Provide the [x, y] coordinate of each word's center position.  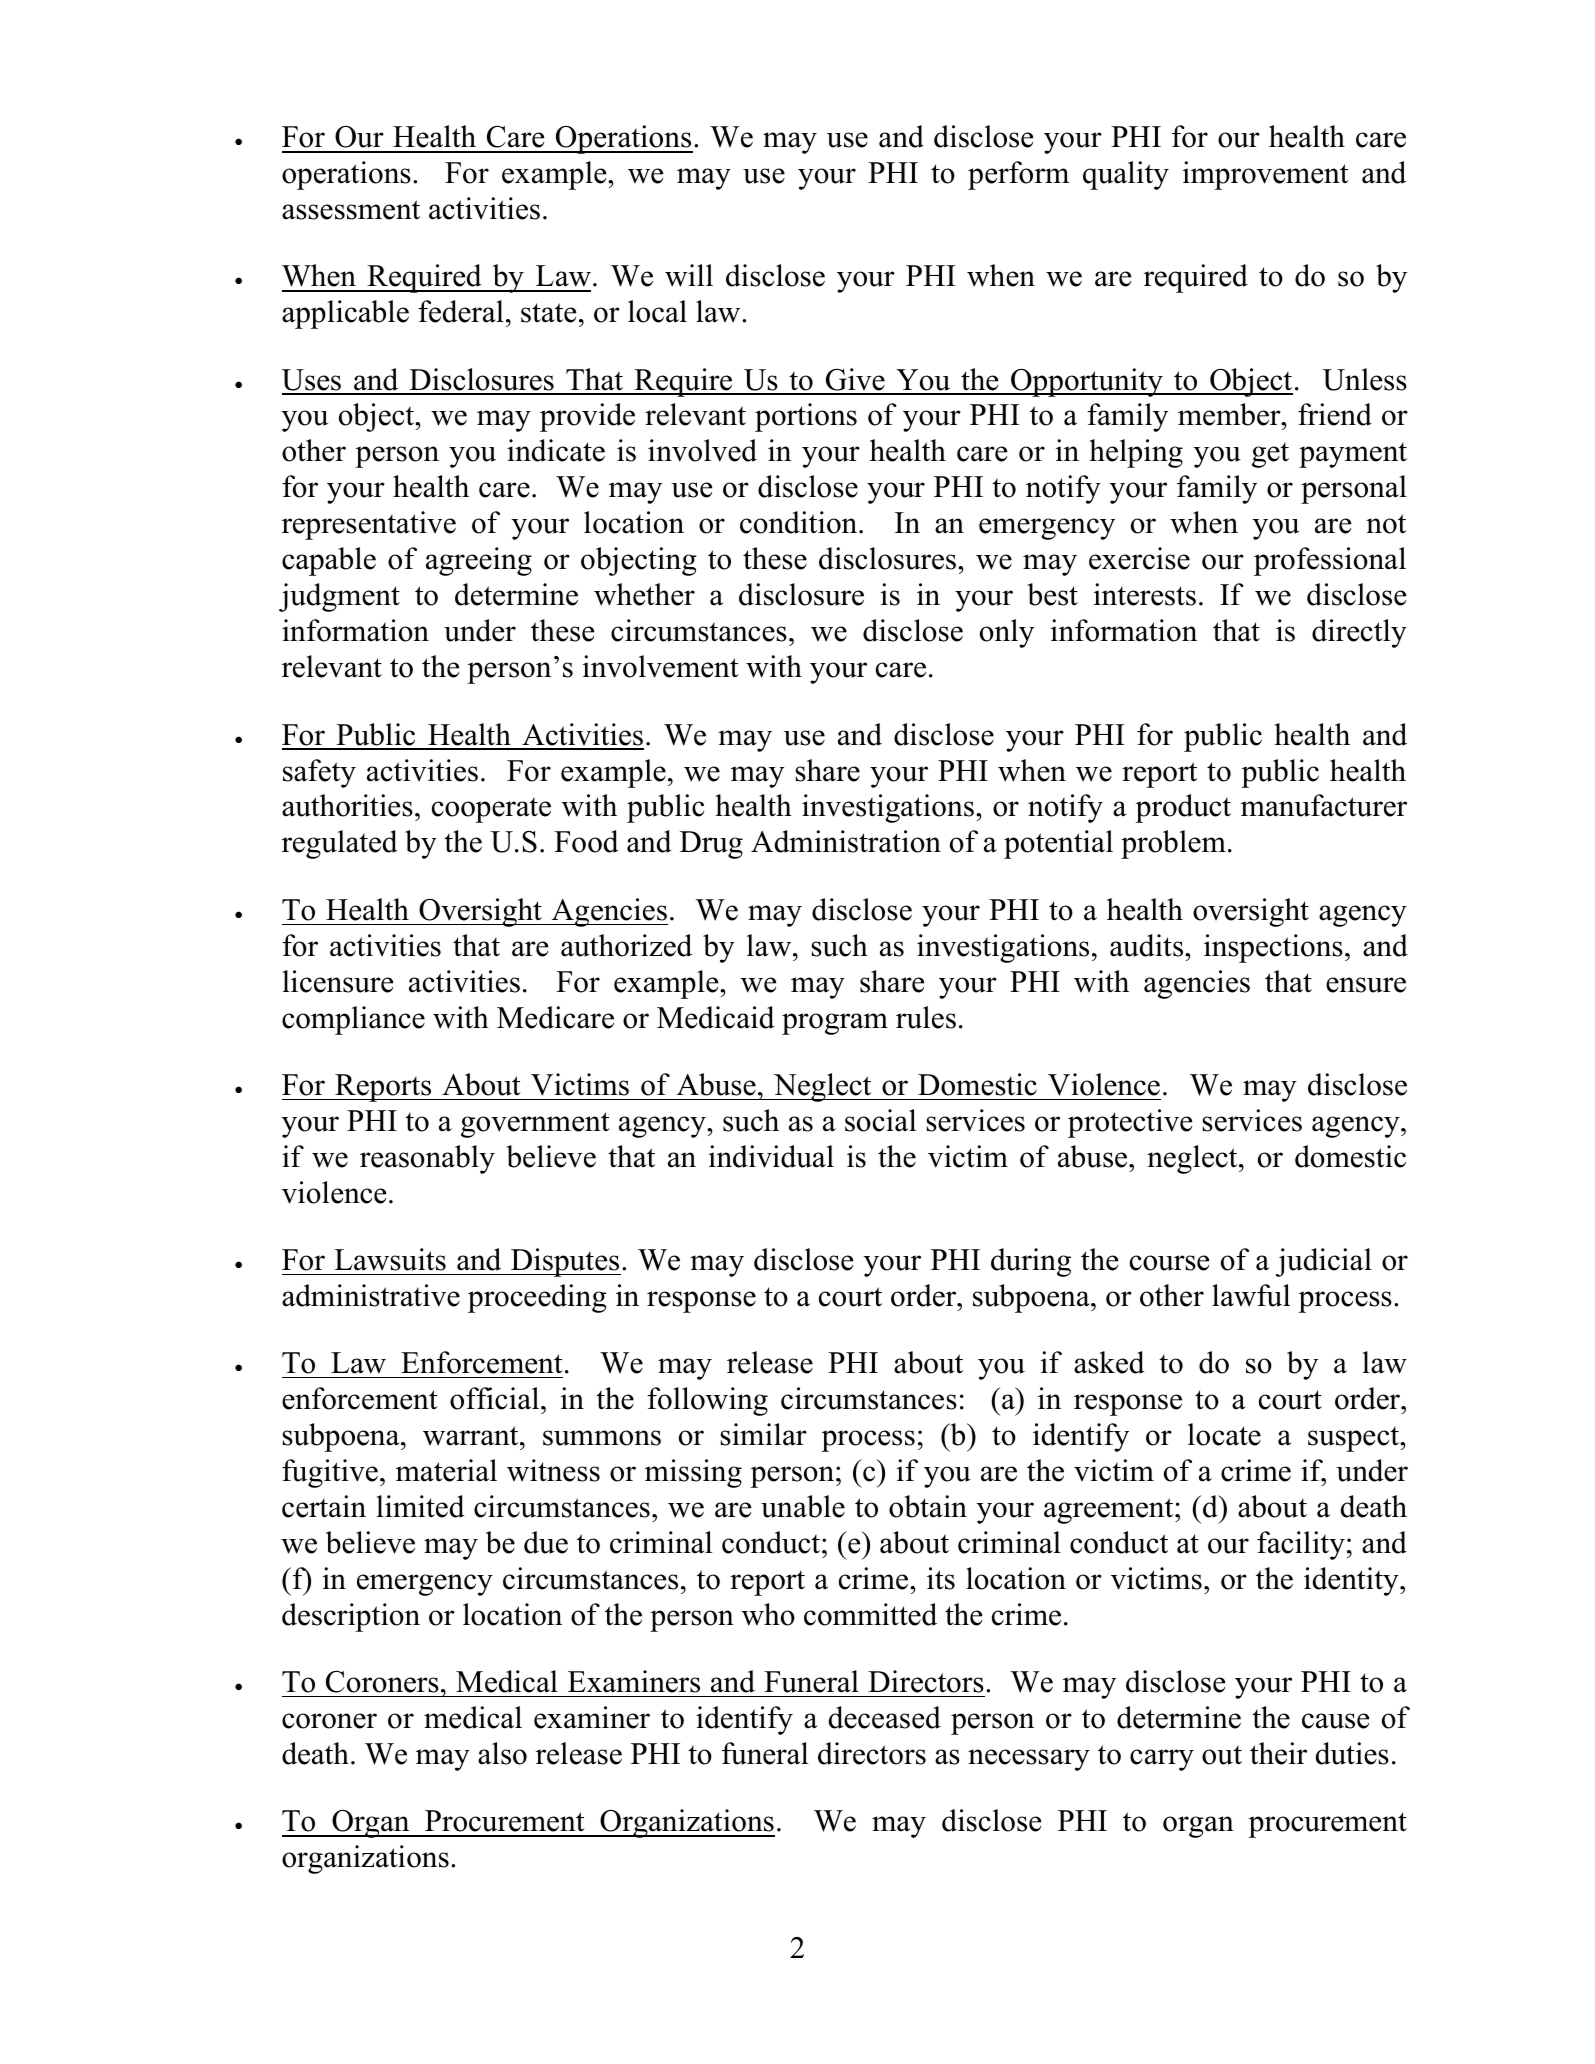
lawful [1251, 1295]
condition [800, 522]
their [1278, 1753]
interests [1145, 594]
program [835, 1024]
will [689, 275]
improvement [1266, 175]
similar [763, 1434]
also [502, 1753]
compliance [353, 1020]
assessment [351, 210]
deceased [885, 1717]
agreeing [479, 561]
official [496, 1398]
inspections [1273, 948]
